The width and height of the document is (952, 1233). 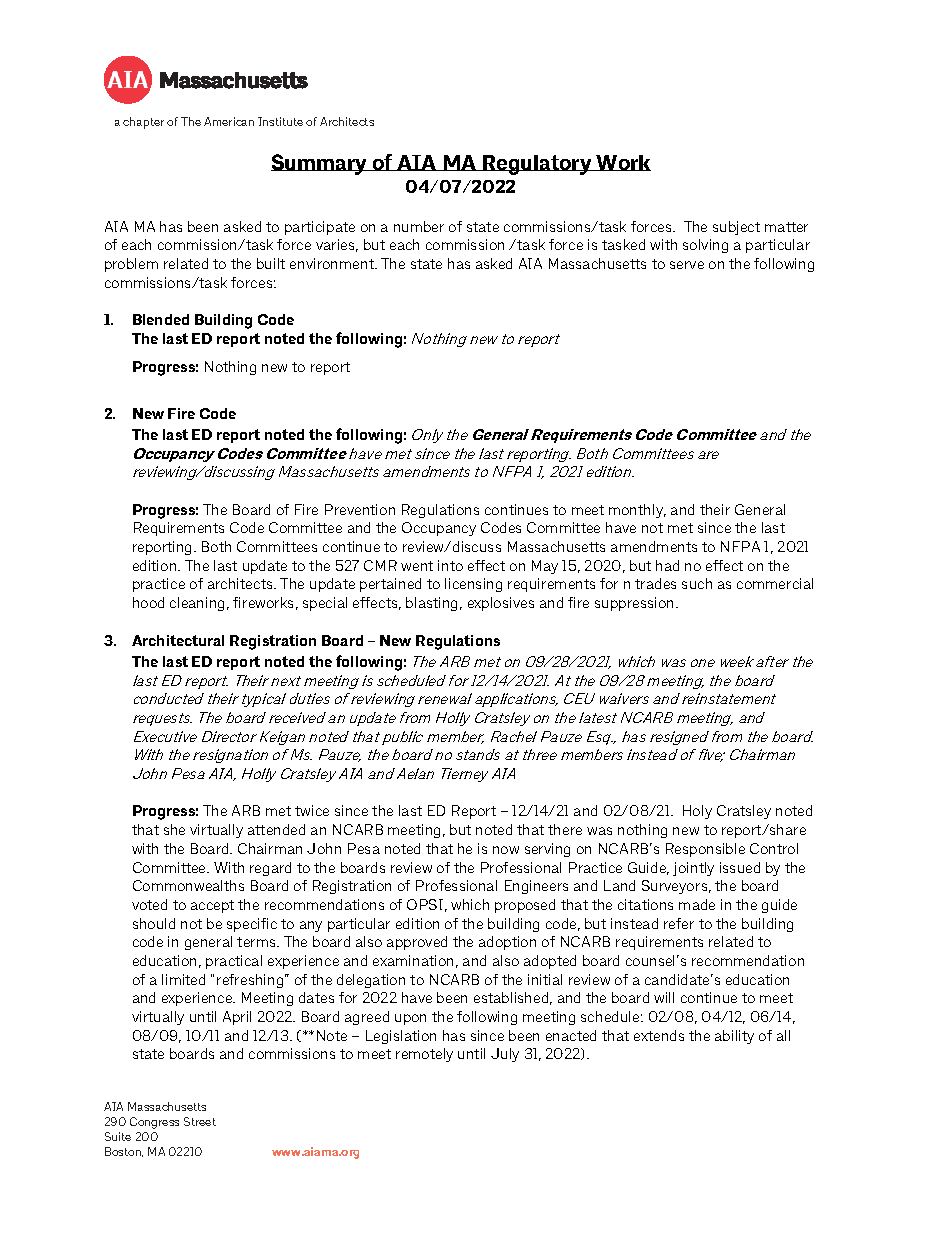 What do you see at coordinates (424, 1055) in the document?
I see `remotely` at bounding box center [424, 1055].
